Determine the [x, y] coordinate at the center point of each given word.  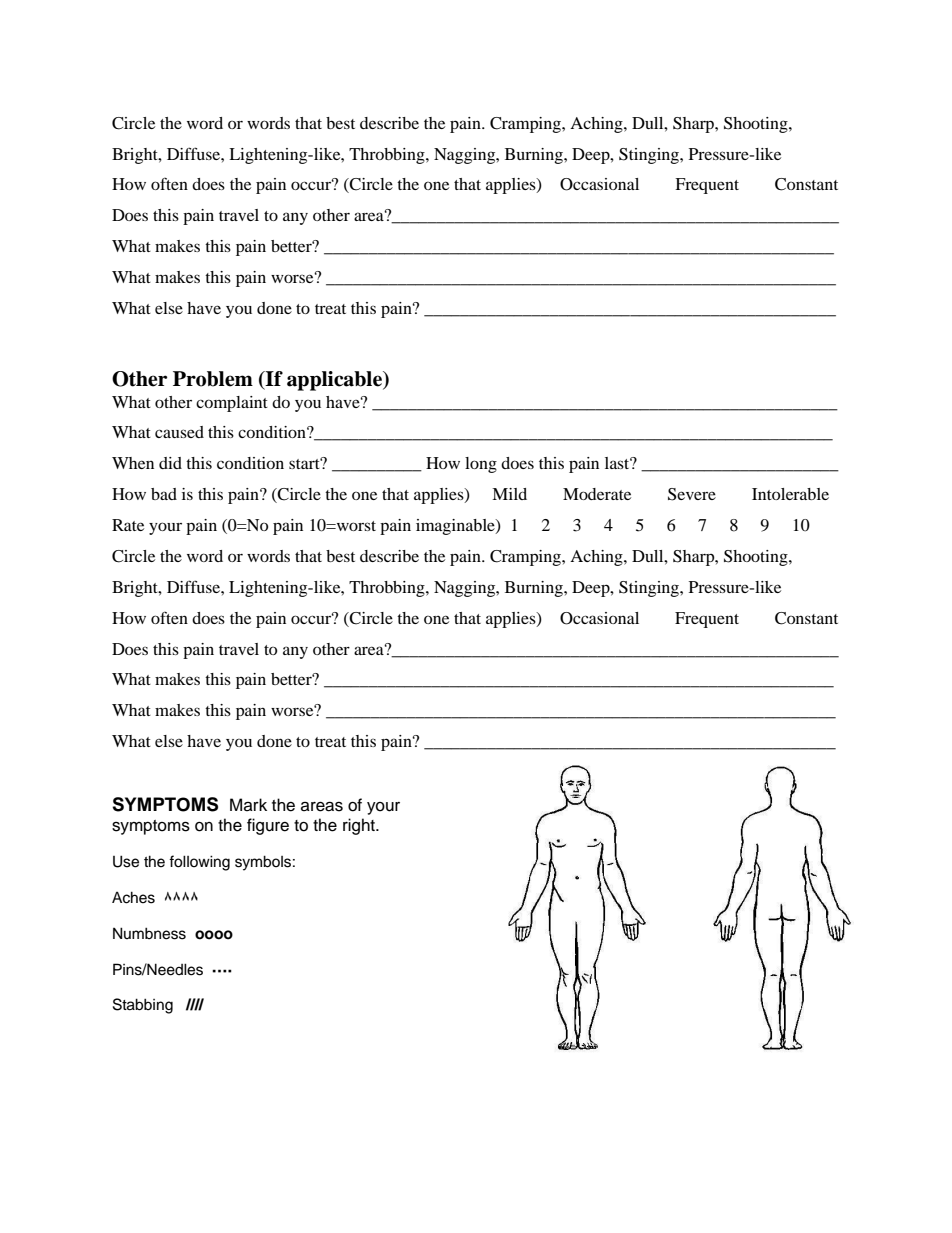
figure [268, 826]
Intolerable [790, 494]
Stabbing [143, 1006]
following [199, 863]
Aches [133, 897]
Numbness [149, 933]
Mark [248, 805]
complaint [232, 404]
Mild [509, 494]
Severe [692, 494]
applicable [335, 381]
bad [164, 494]
